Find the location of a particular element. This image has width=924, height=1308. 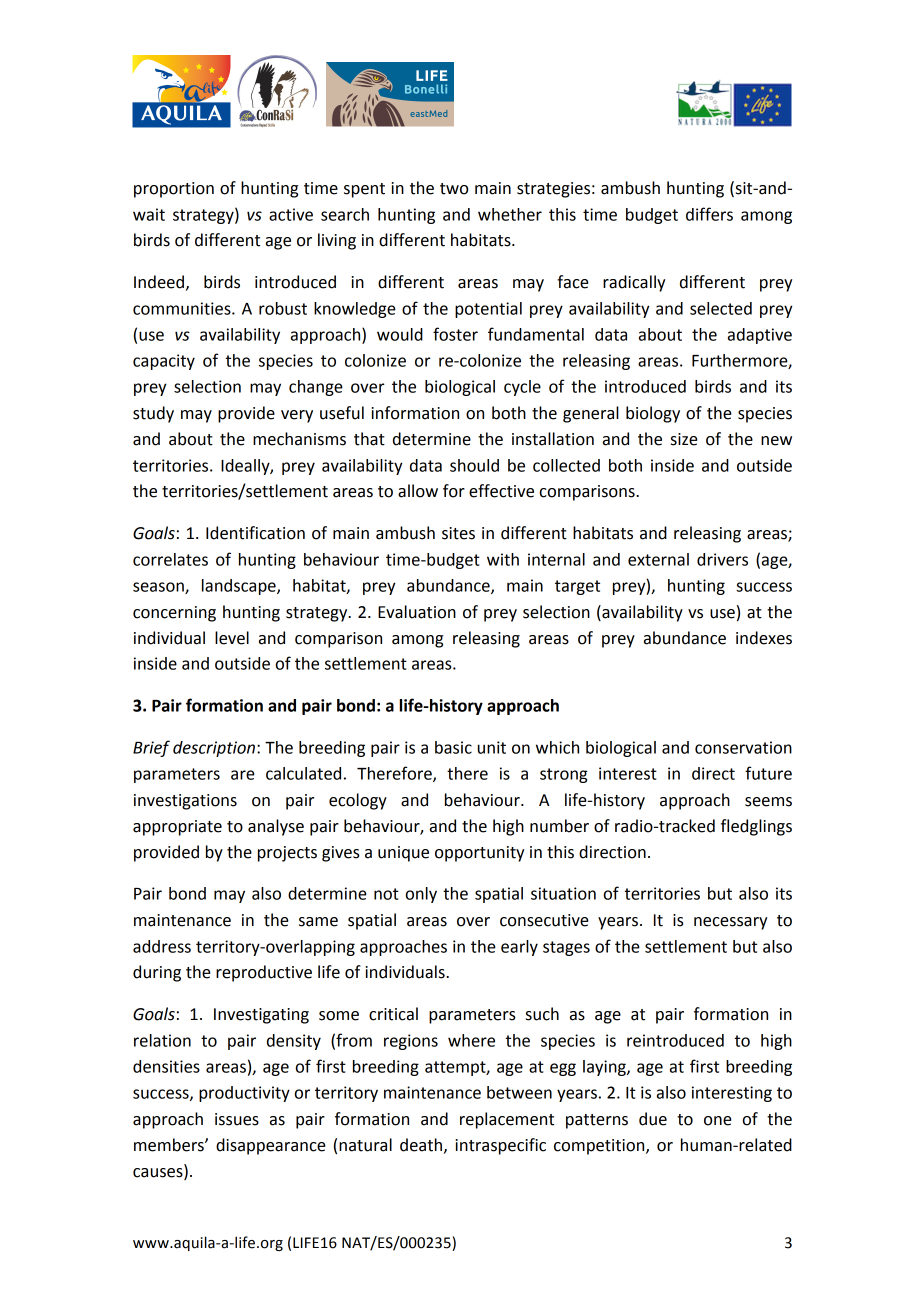

unique is located at coordinates (403, 854).
